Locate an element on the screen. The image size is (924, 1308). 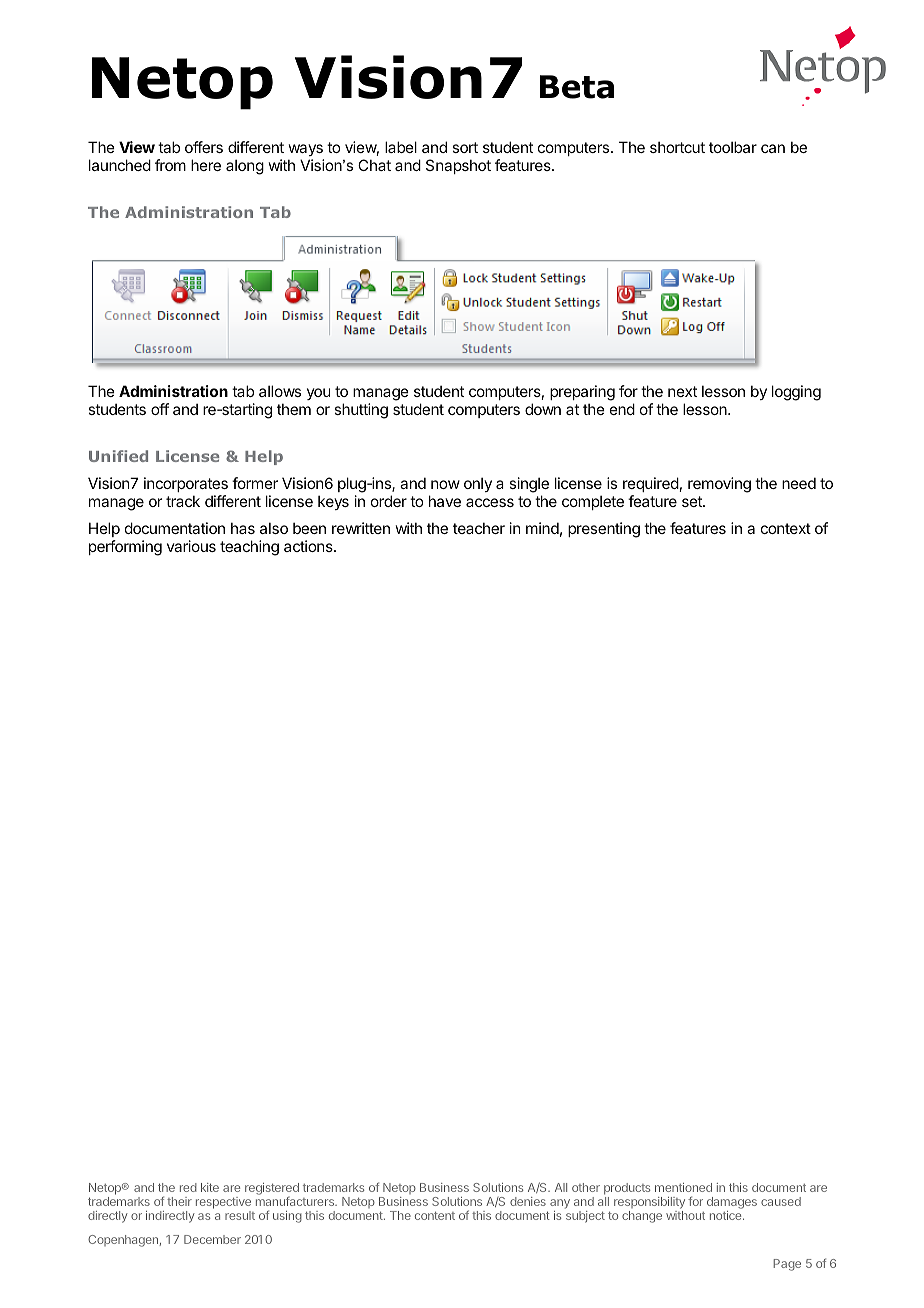
next is located at coordinates (682, 391).
